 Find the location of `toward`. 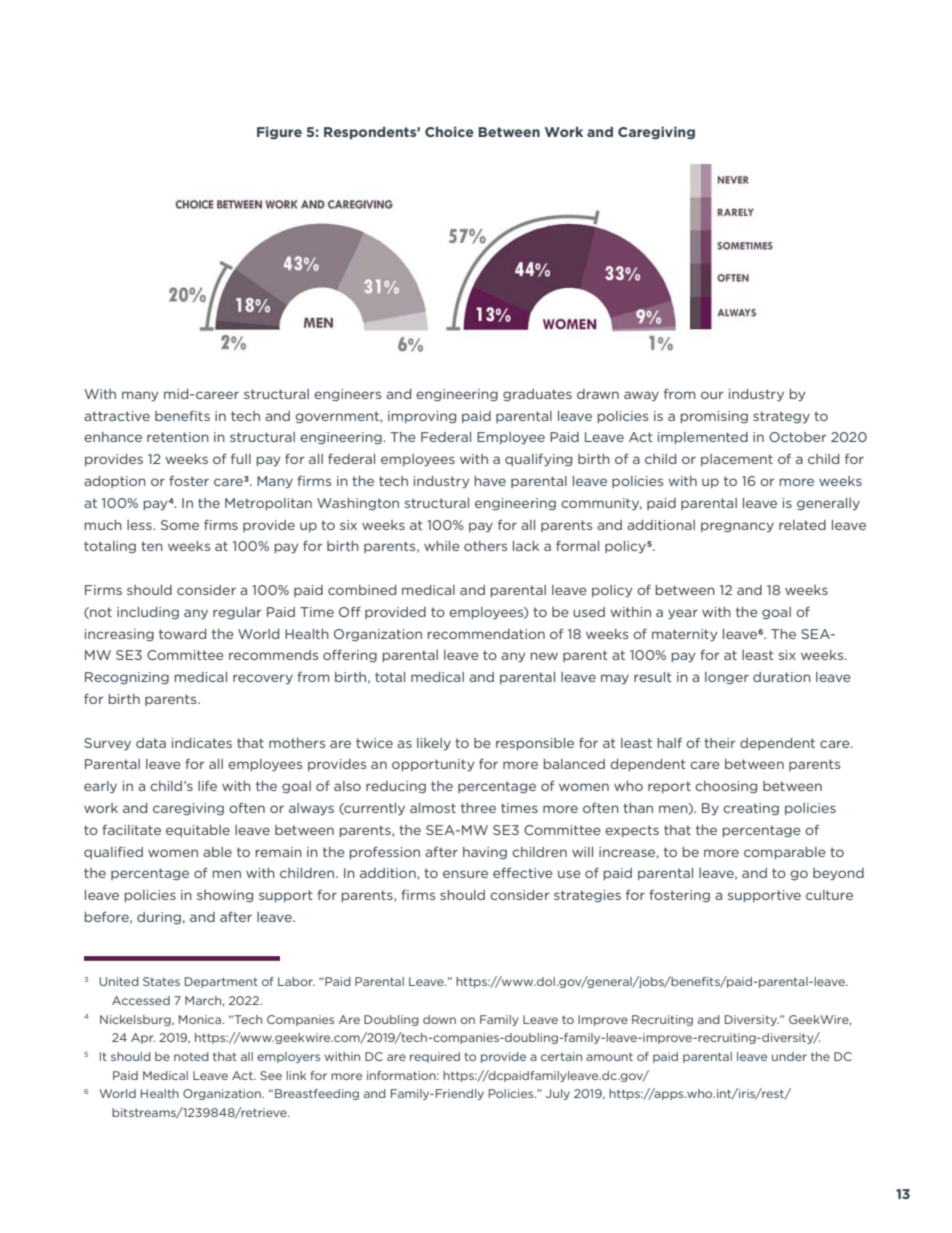

toward is located at coordinates (182, 634).
